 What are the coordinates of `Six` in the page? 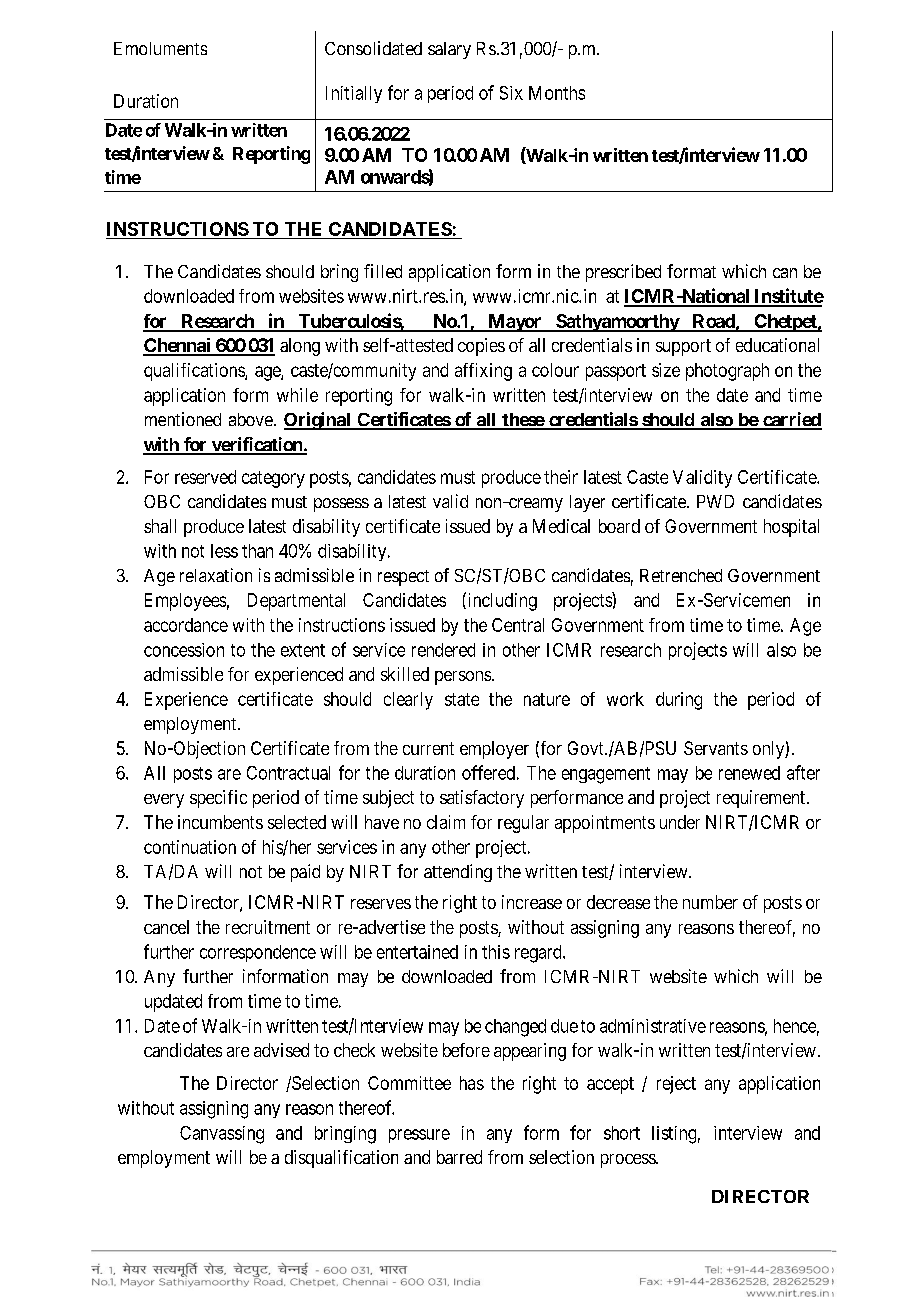 It's located at (511, 93).
